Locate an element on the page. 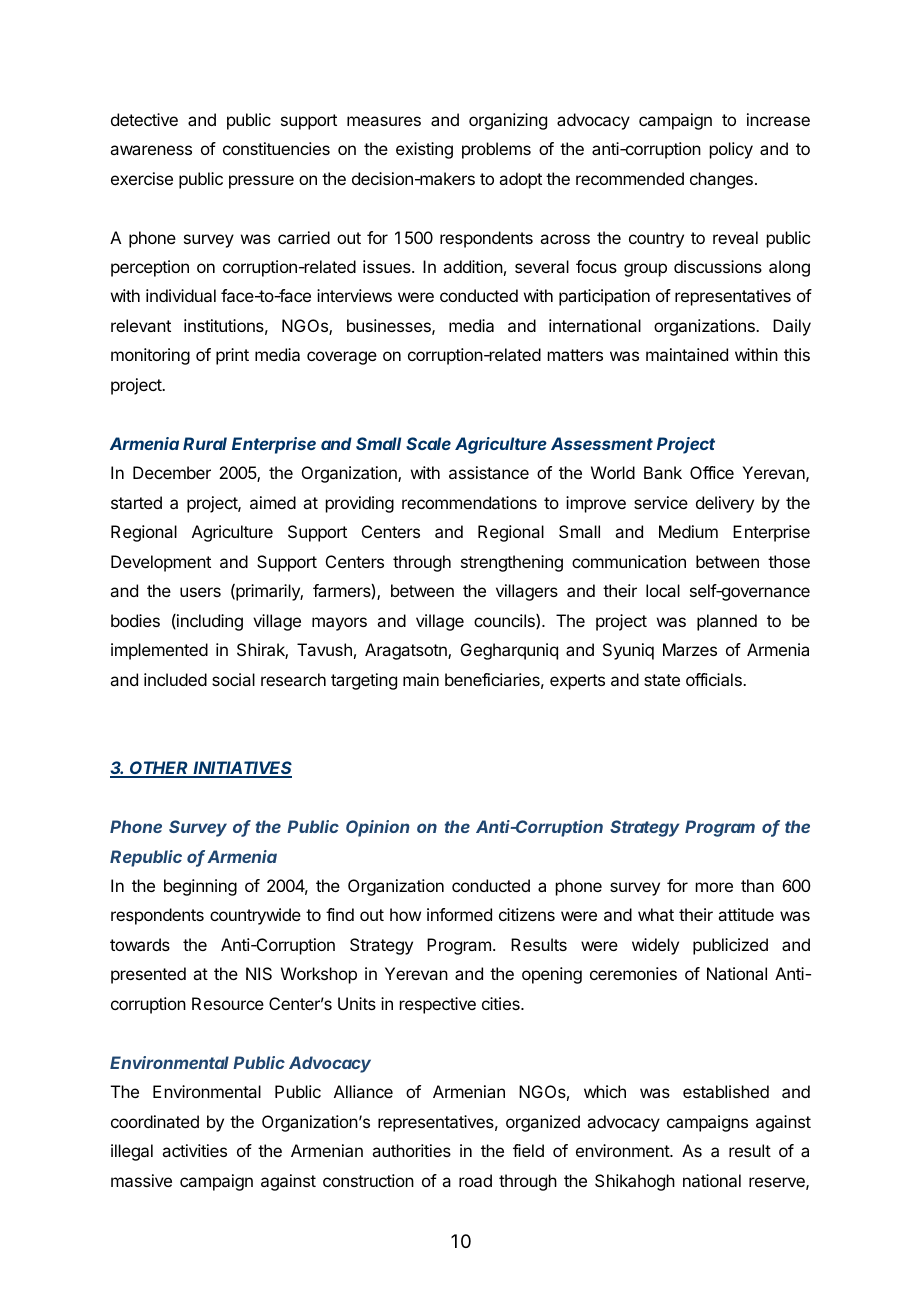  planned is located at coordinates (727, 622).
